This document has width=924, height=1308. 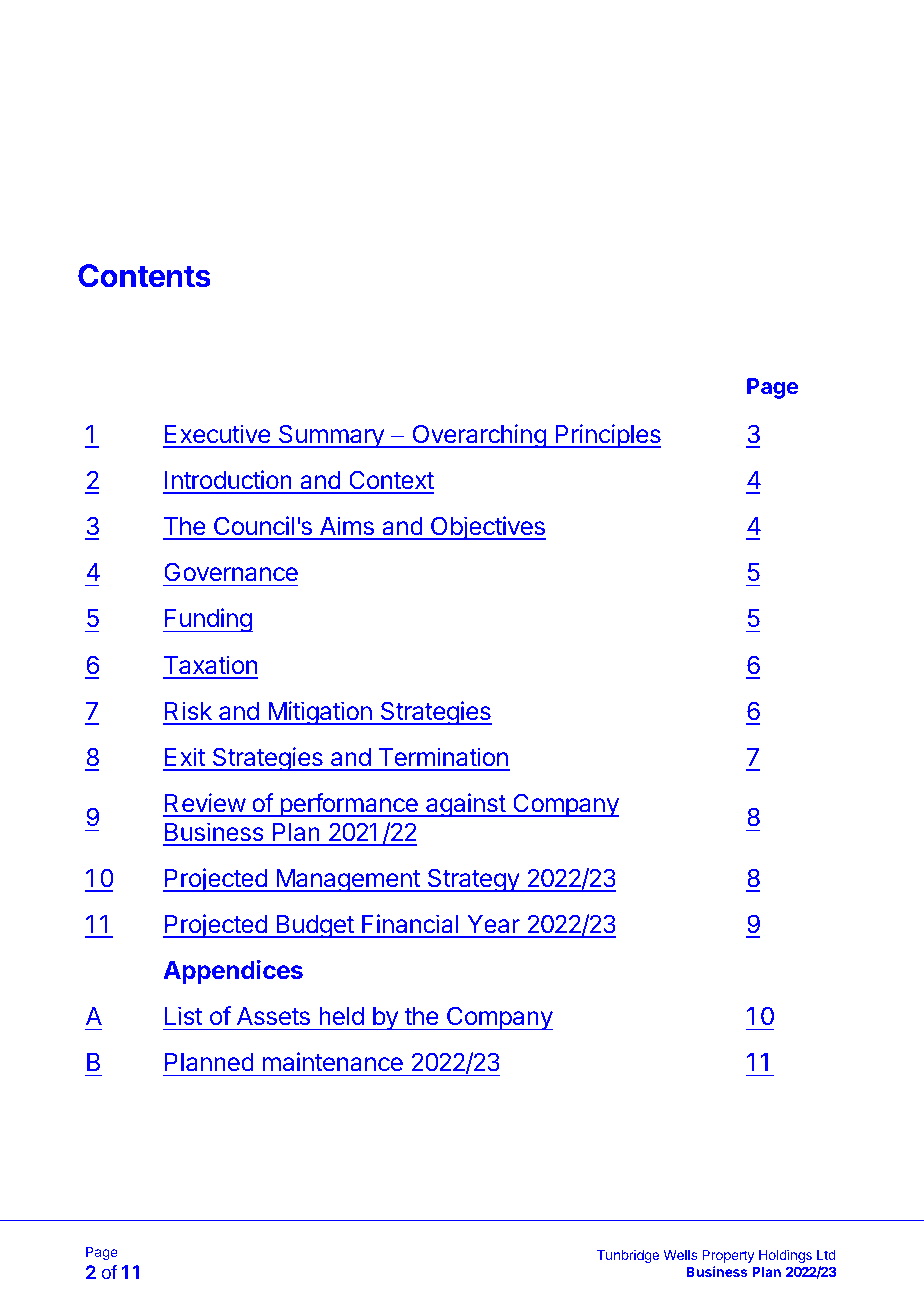 What do you see at coordinates (333, 1061) in the document?
I see `maintenance` at bounding box center [333, 1061].
